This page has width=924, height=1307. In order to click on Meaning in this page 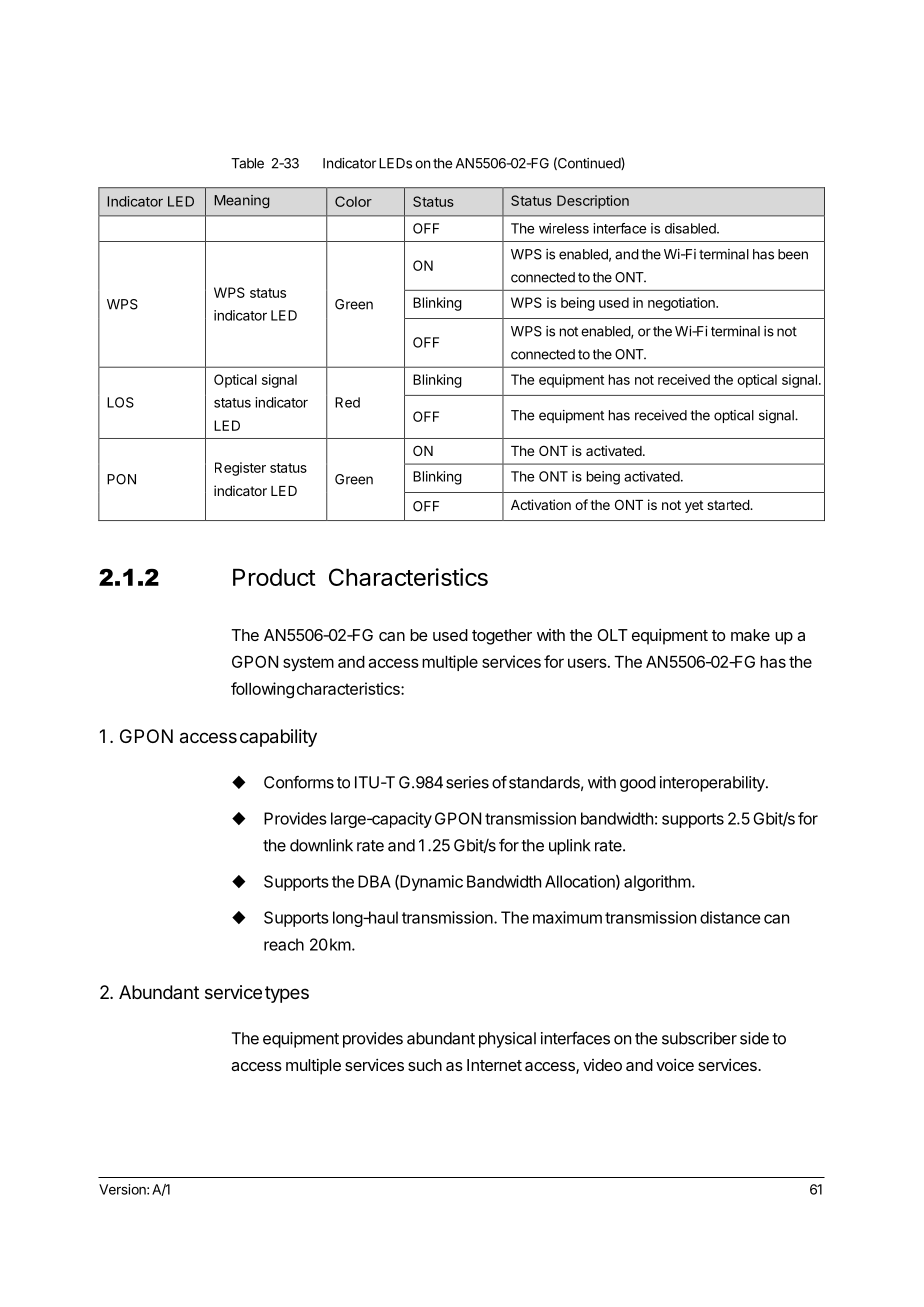, I will do `click(241, 202)`.
